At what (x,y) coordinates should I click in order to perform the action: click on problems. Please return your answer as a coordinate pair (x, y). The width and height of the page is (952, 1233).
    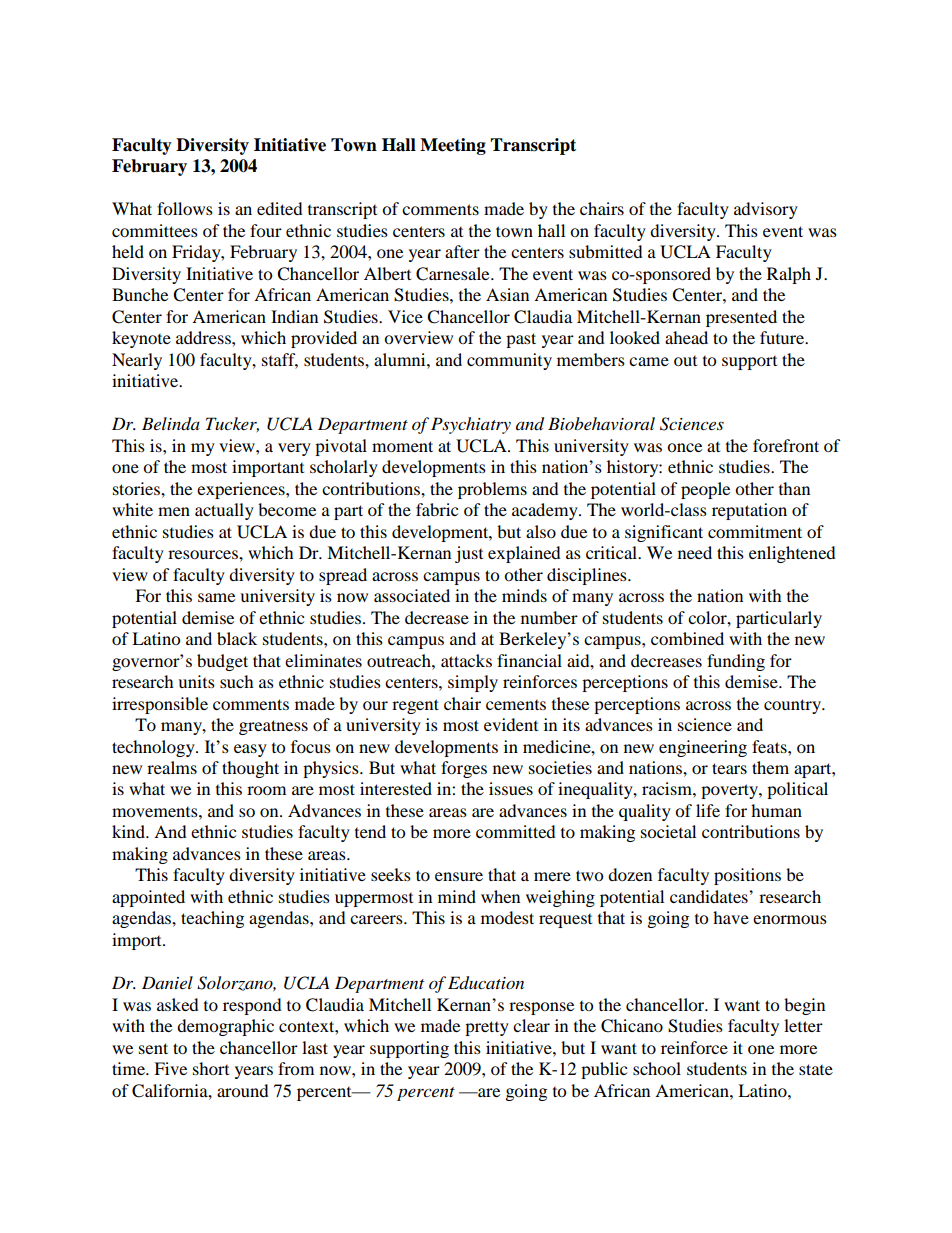
    Looking at the image, I should click on (492, 490).
